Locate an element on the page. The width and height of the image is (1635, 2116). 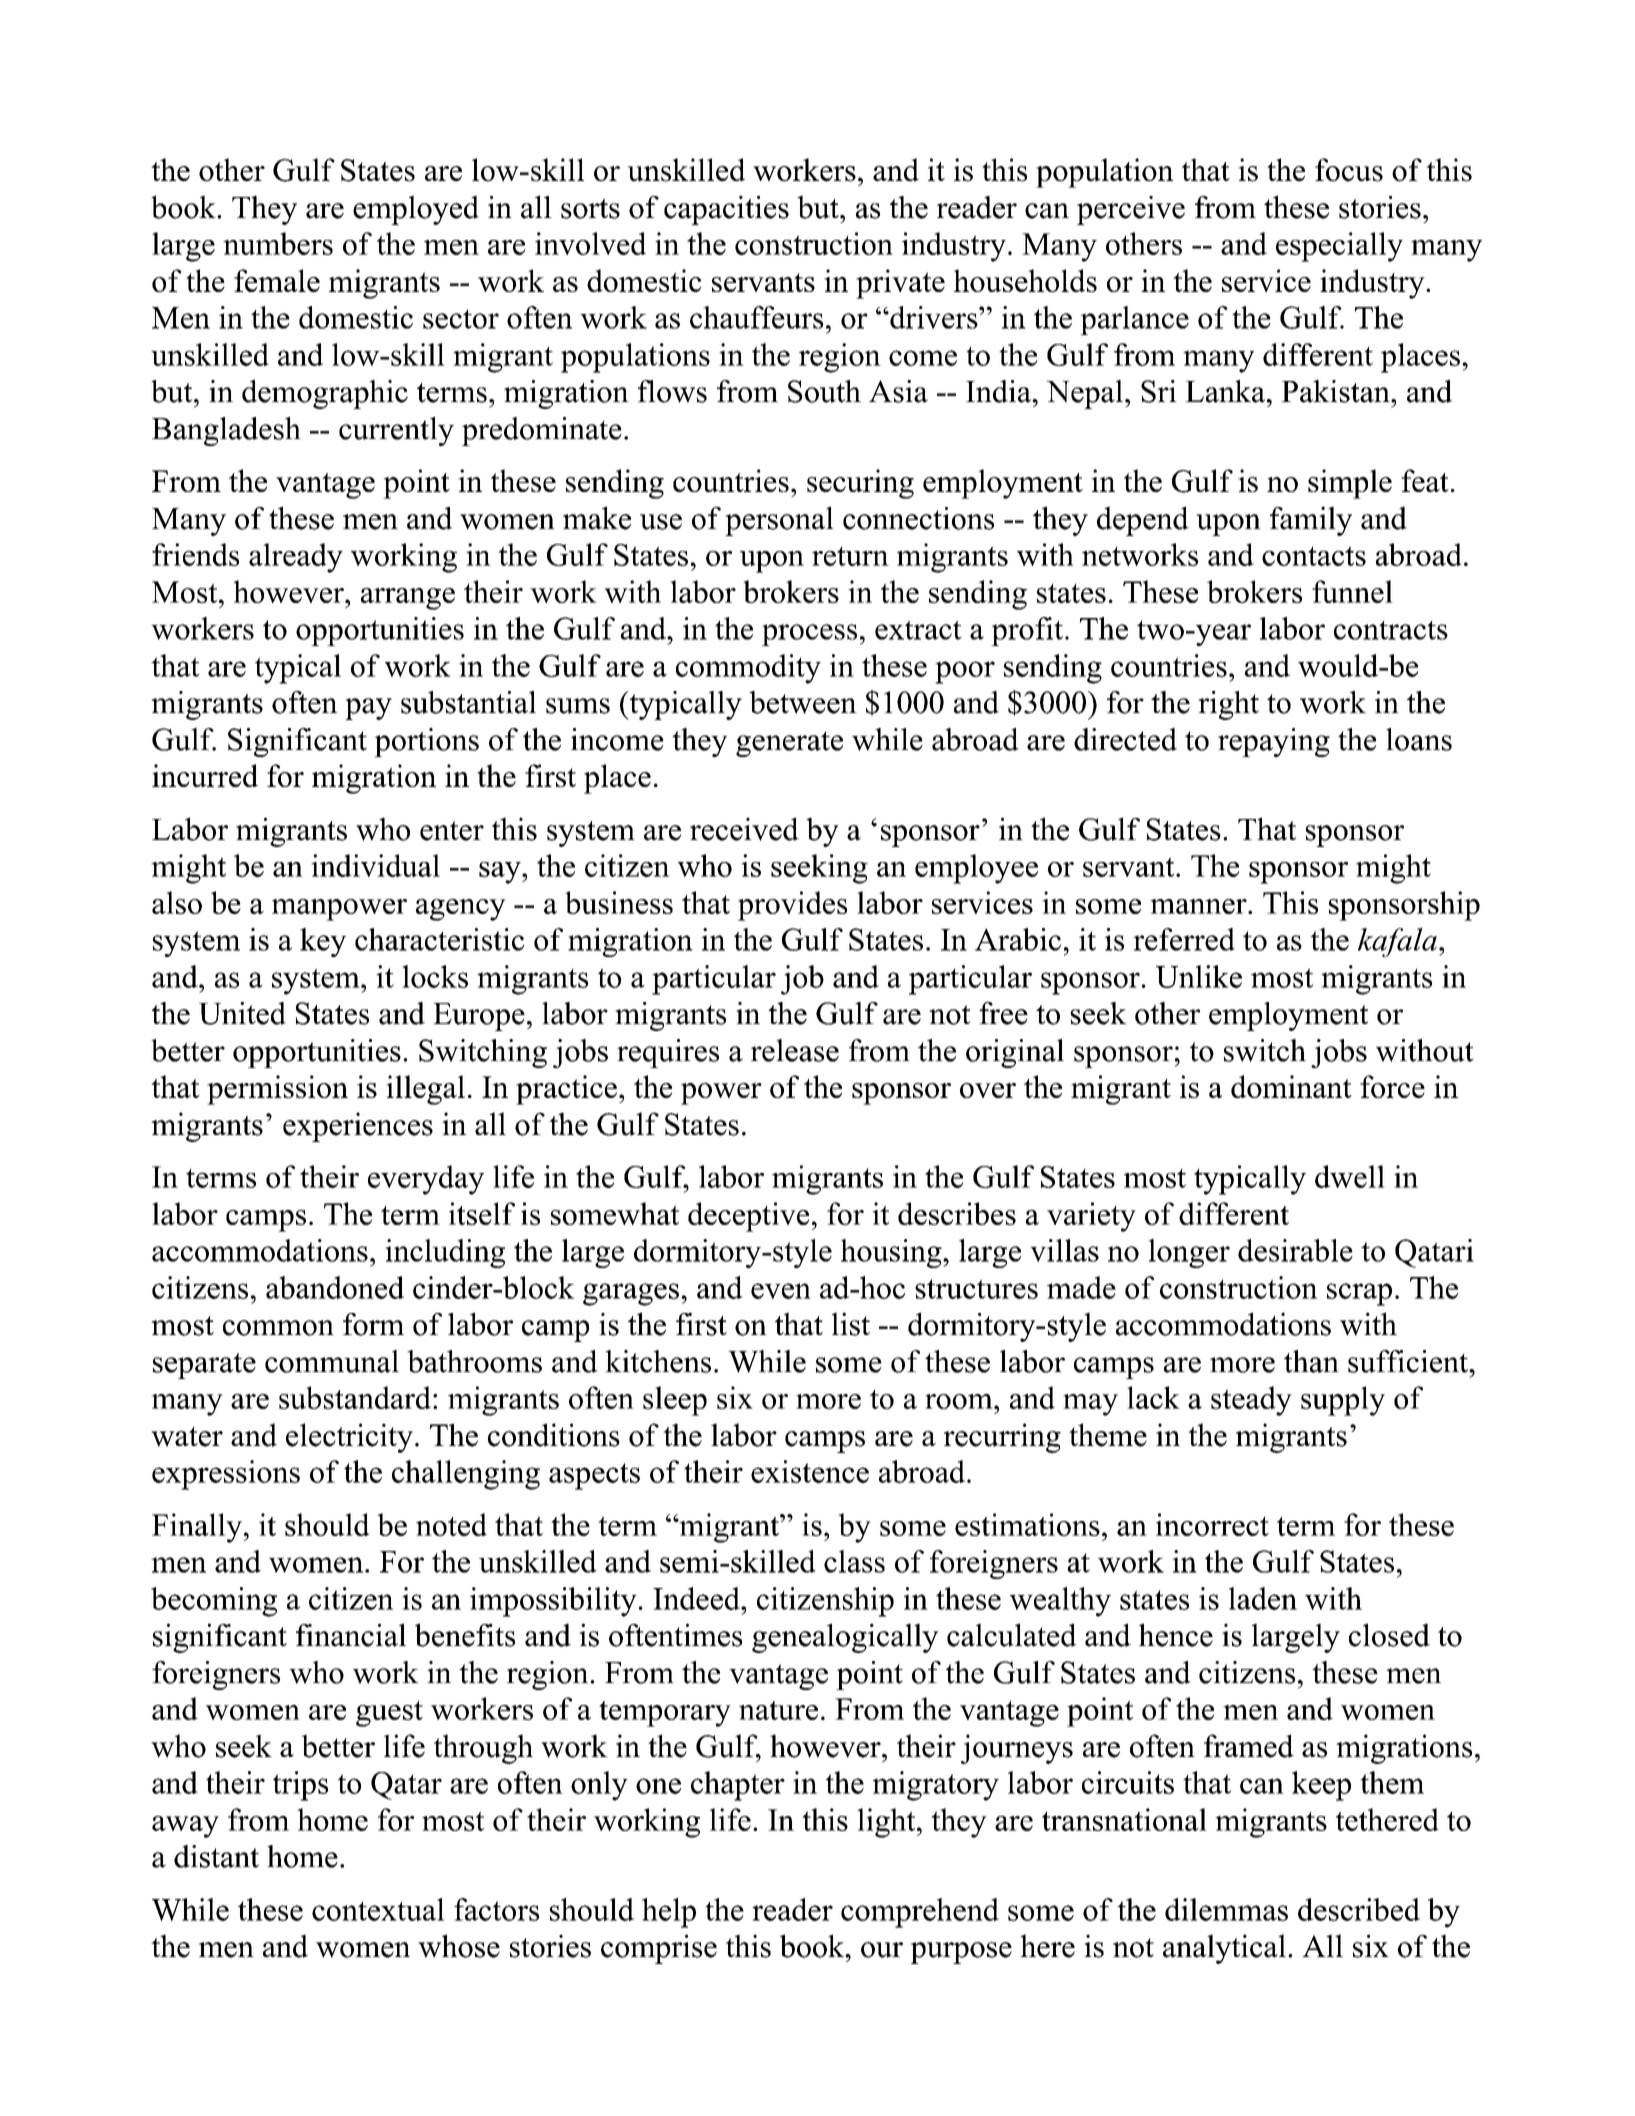
existence is located at coordinates (810, 1471).
